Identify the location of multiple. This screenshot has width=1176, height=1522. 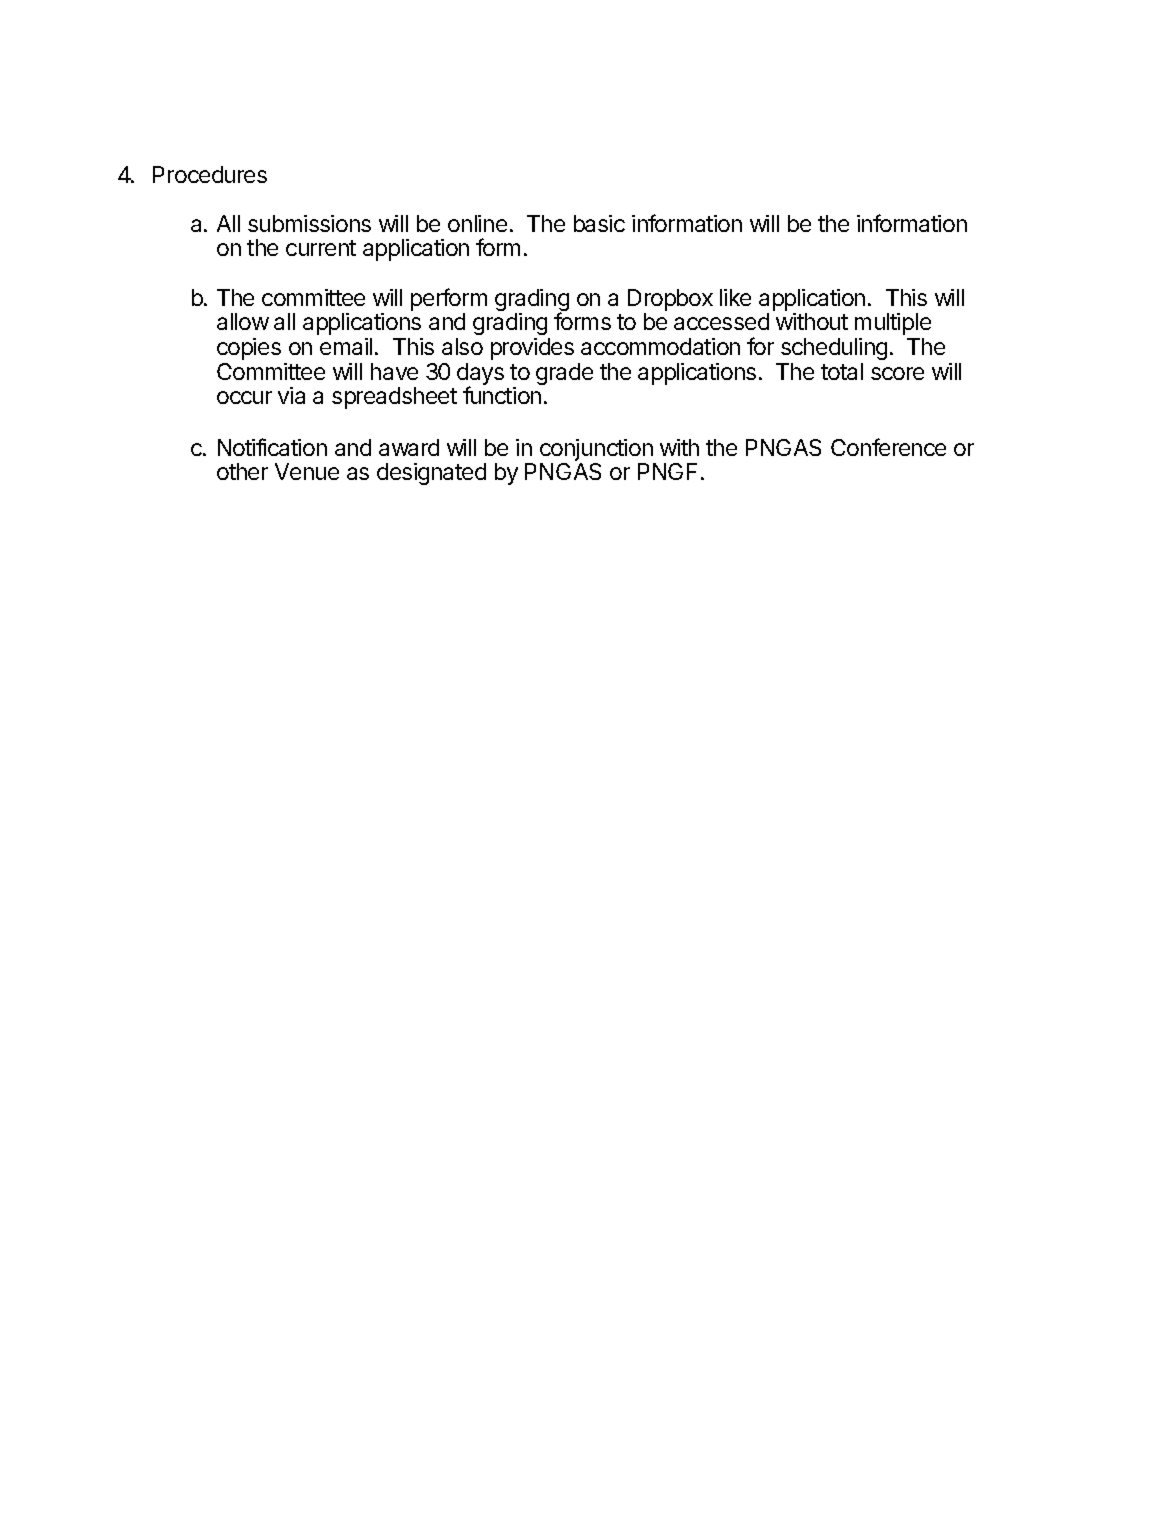
(893, 324).
